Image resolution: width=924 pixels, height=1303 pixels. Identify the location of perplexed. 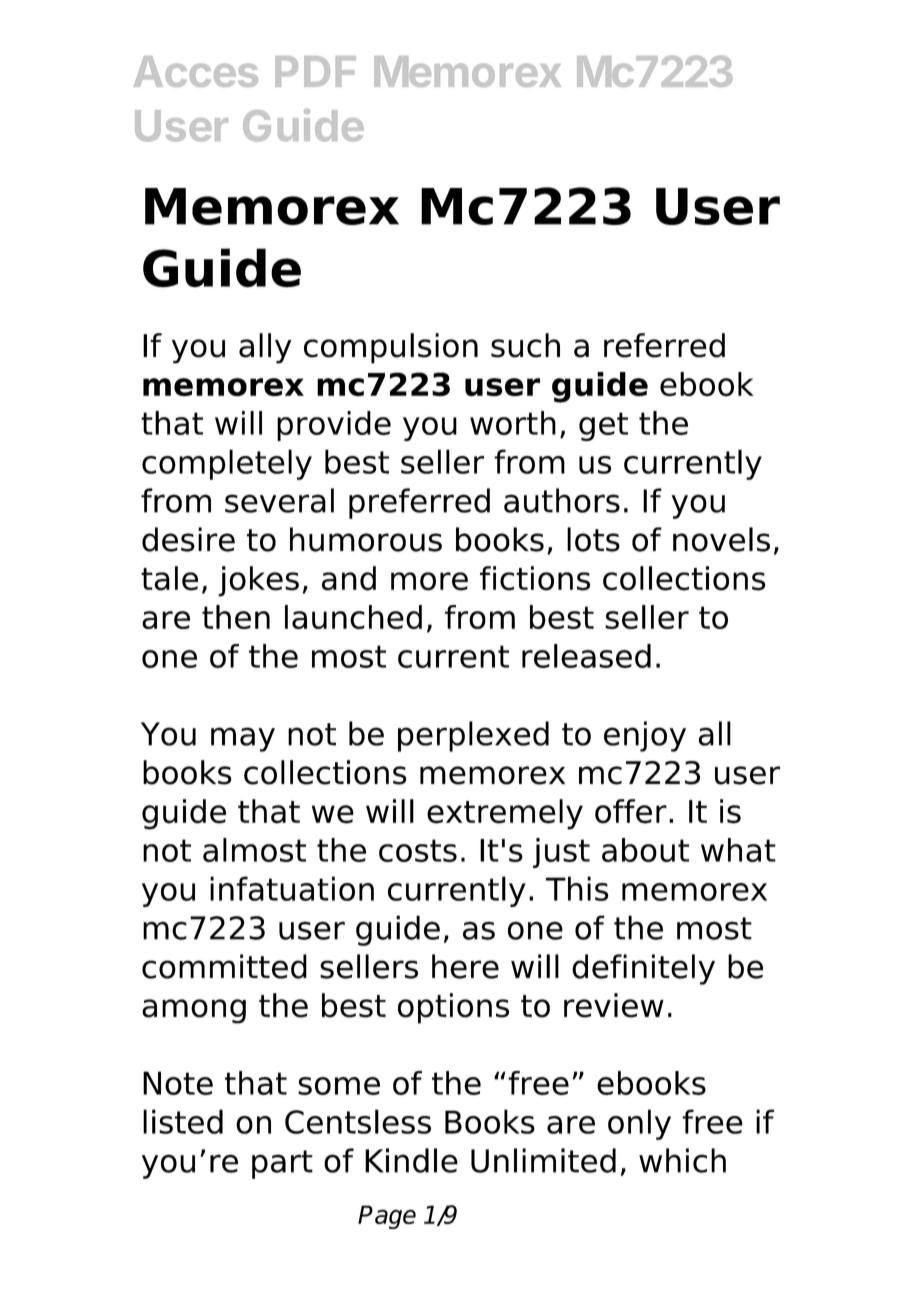
(473, 736).
